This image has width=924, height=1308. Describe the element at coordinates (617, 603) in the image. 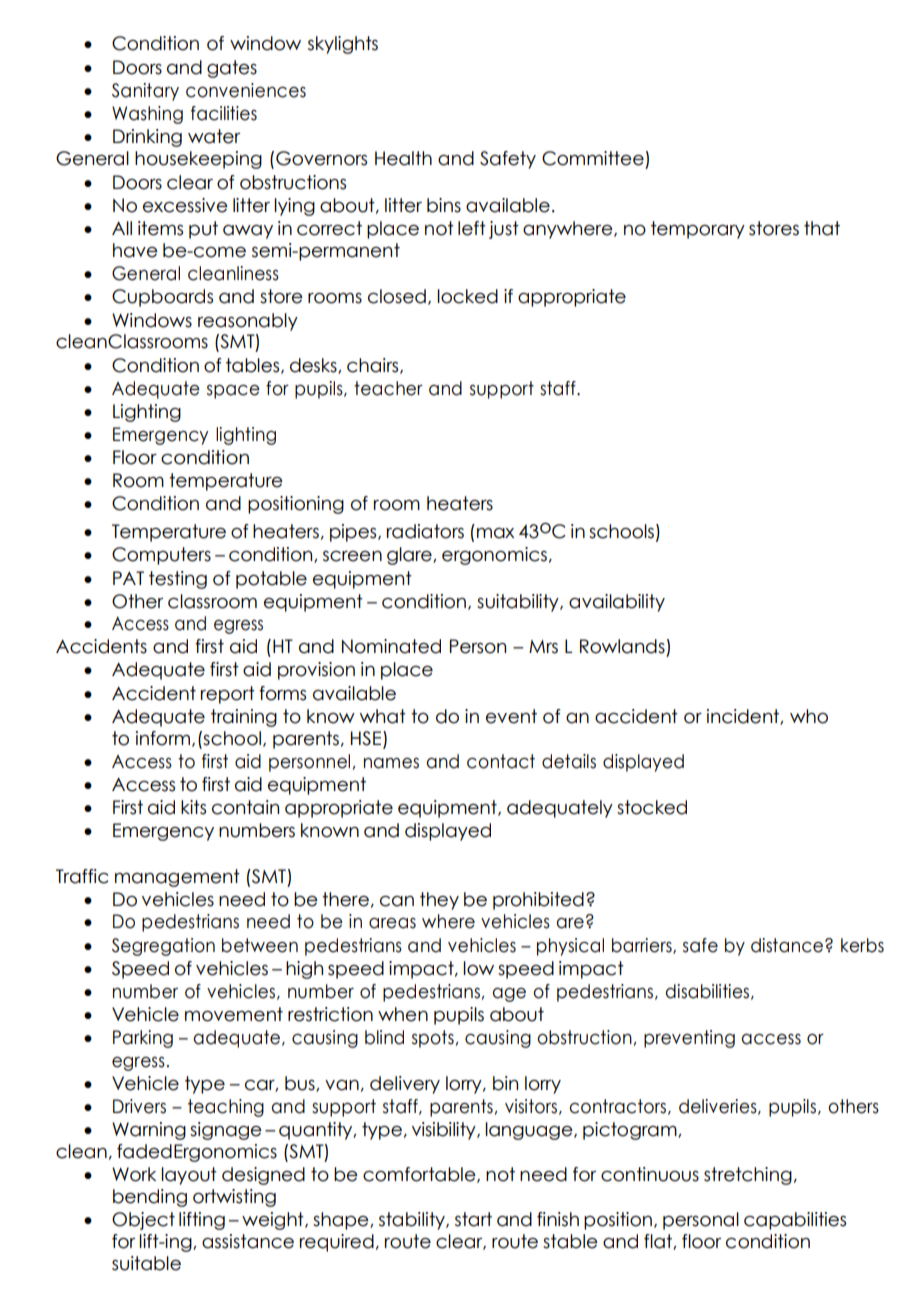

I see `availability` at that location.
